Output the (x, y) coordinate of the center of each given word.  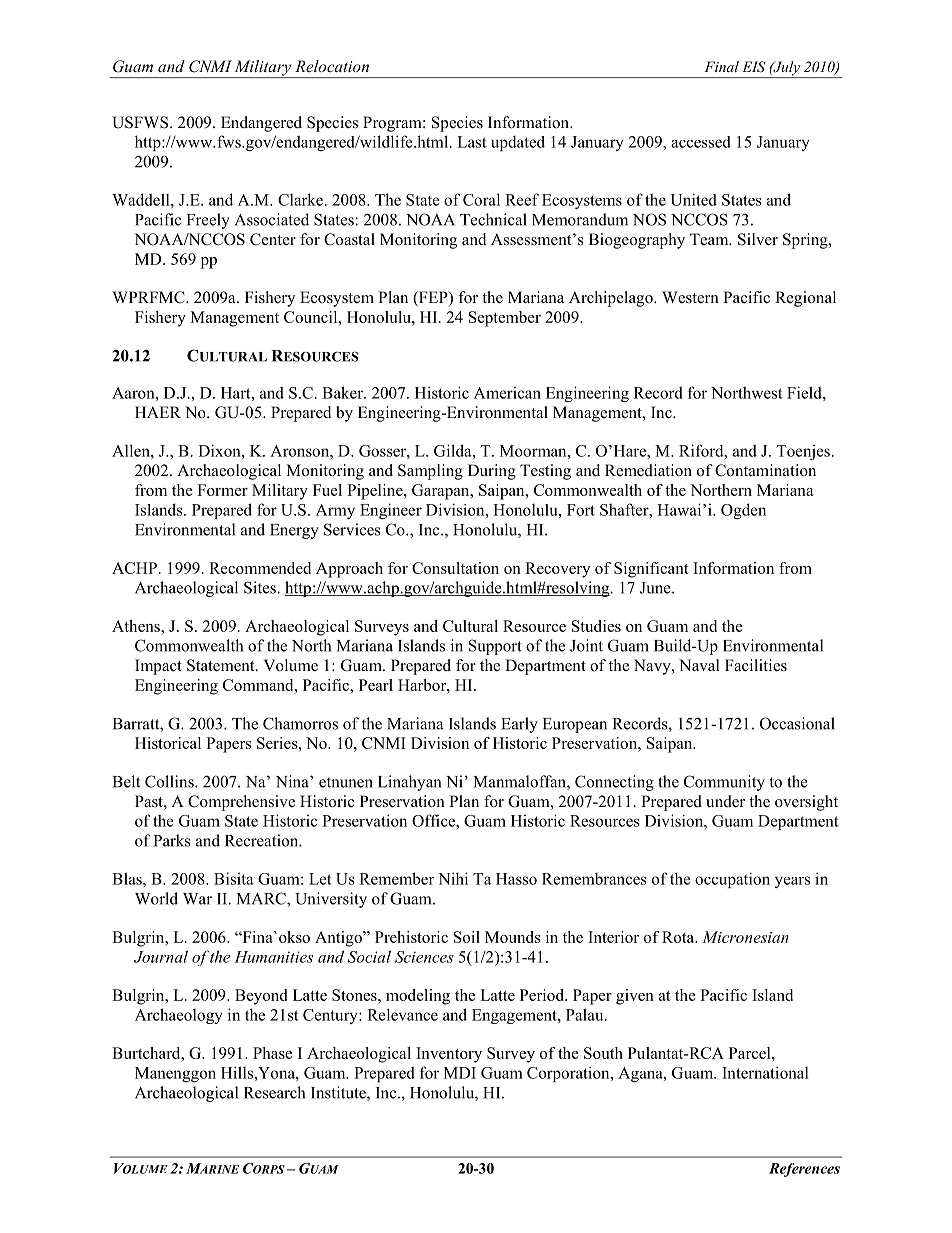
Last (472, 142)
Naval (699, 665)
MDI (460, 1073)
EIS (754, 67)
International (765, 1072)
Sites (261, 587)
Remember (396, 878)
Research (274, 1092)
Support (495, 647)
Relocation (332, 66)
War (197, 899)
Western (690, 297)
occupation (732, 880)
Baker (343, 392)
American (507, 393)
